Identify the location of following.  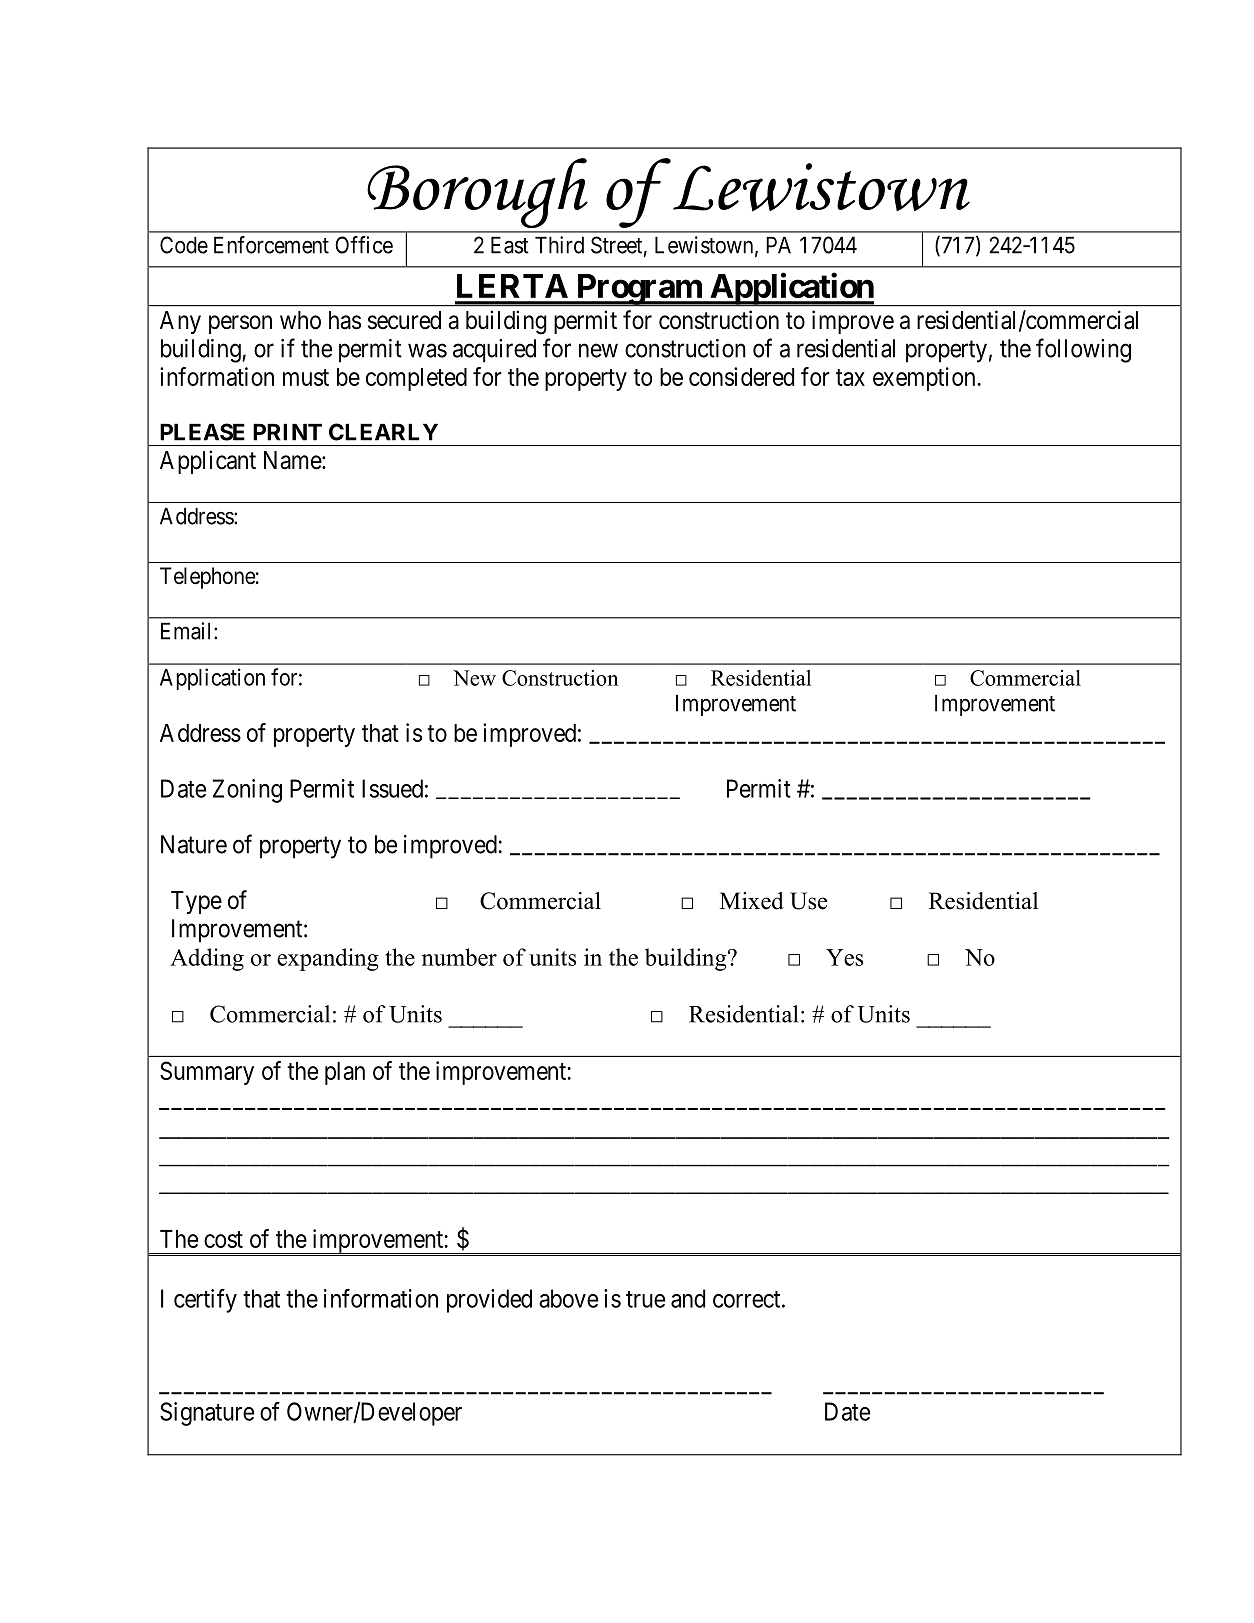
(1083, 350).
